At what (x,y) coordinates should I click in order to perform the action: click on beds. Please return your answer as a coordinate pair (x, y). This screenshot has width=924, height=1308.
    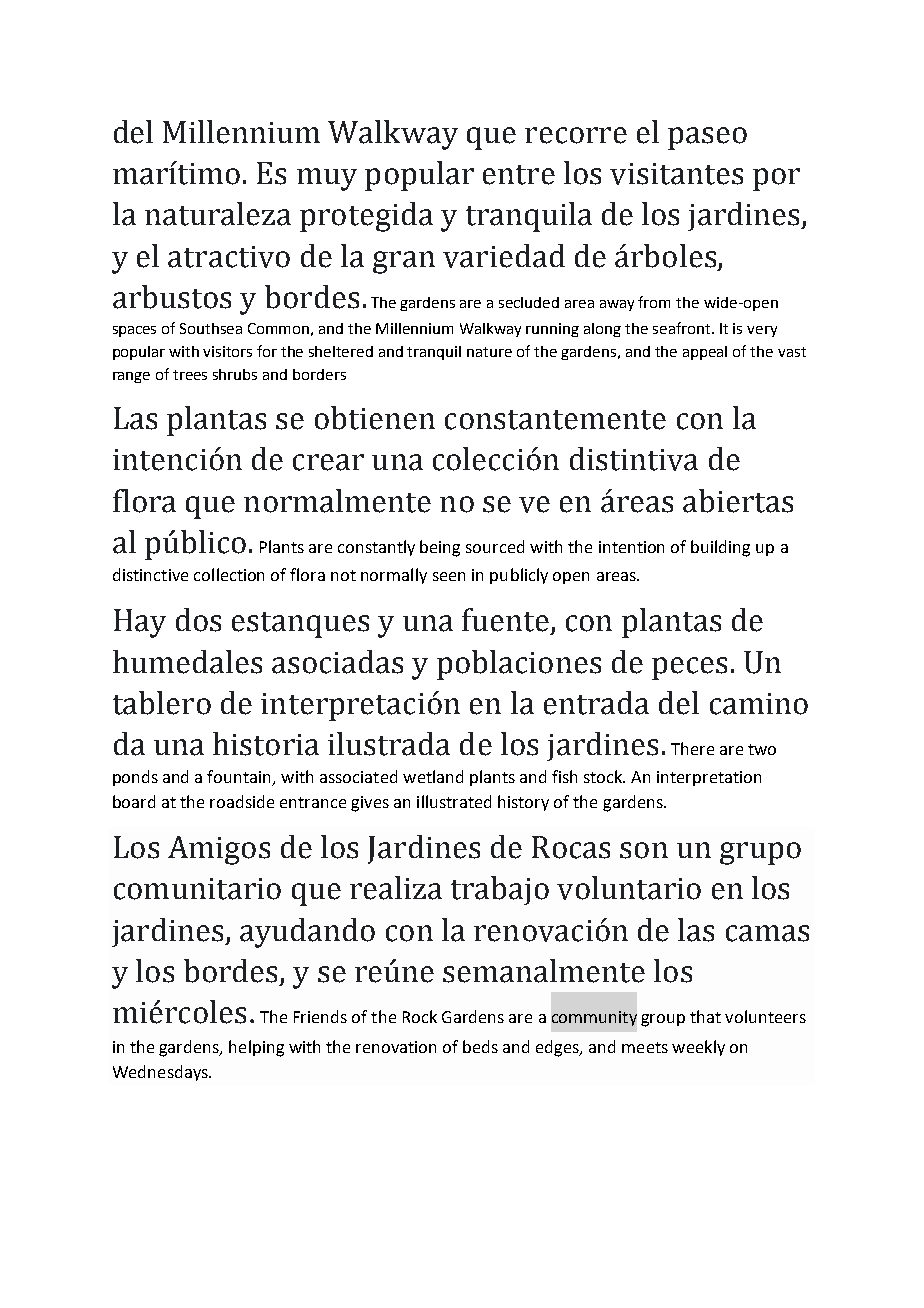
    Looking at the image, I should click on (480, 1046).
